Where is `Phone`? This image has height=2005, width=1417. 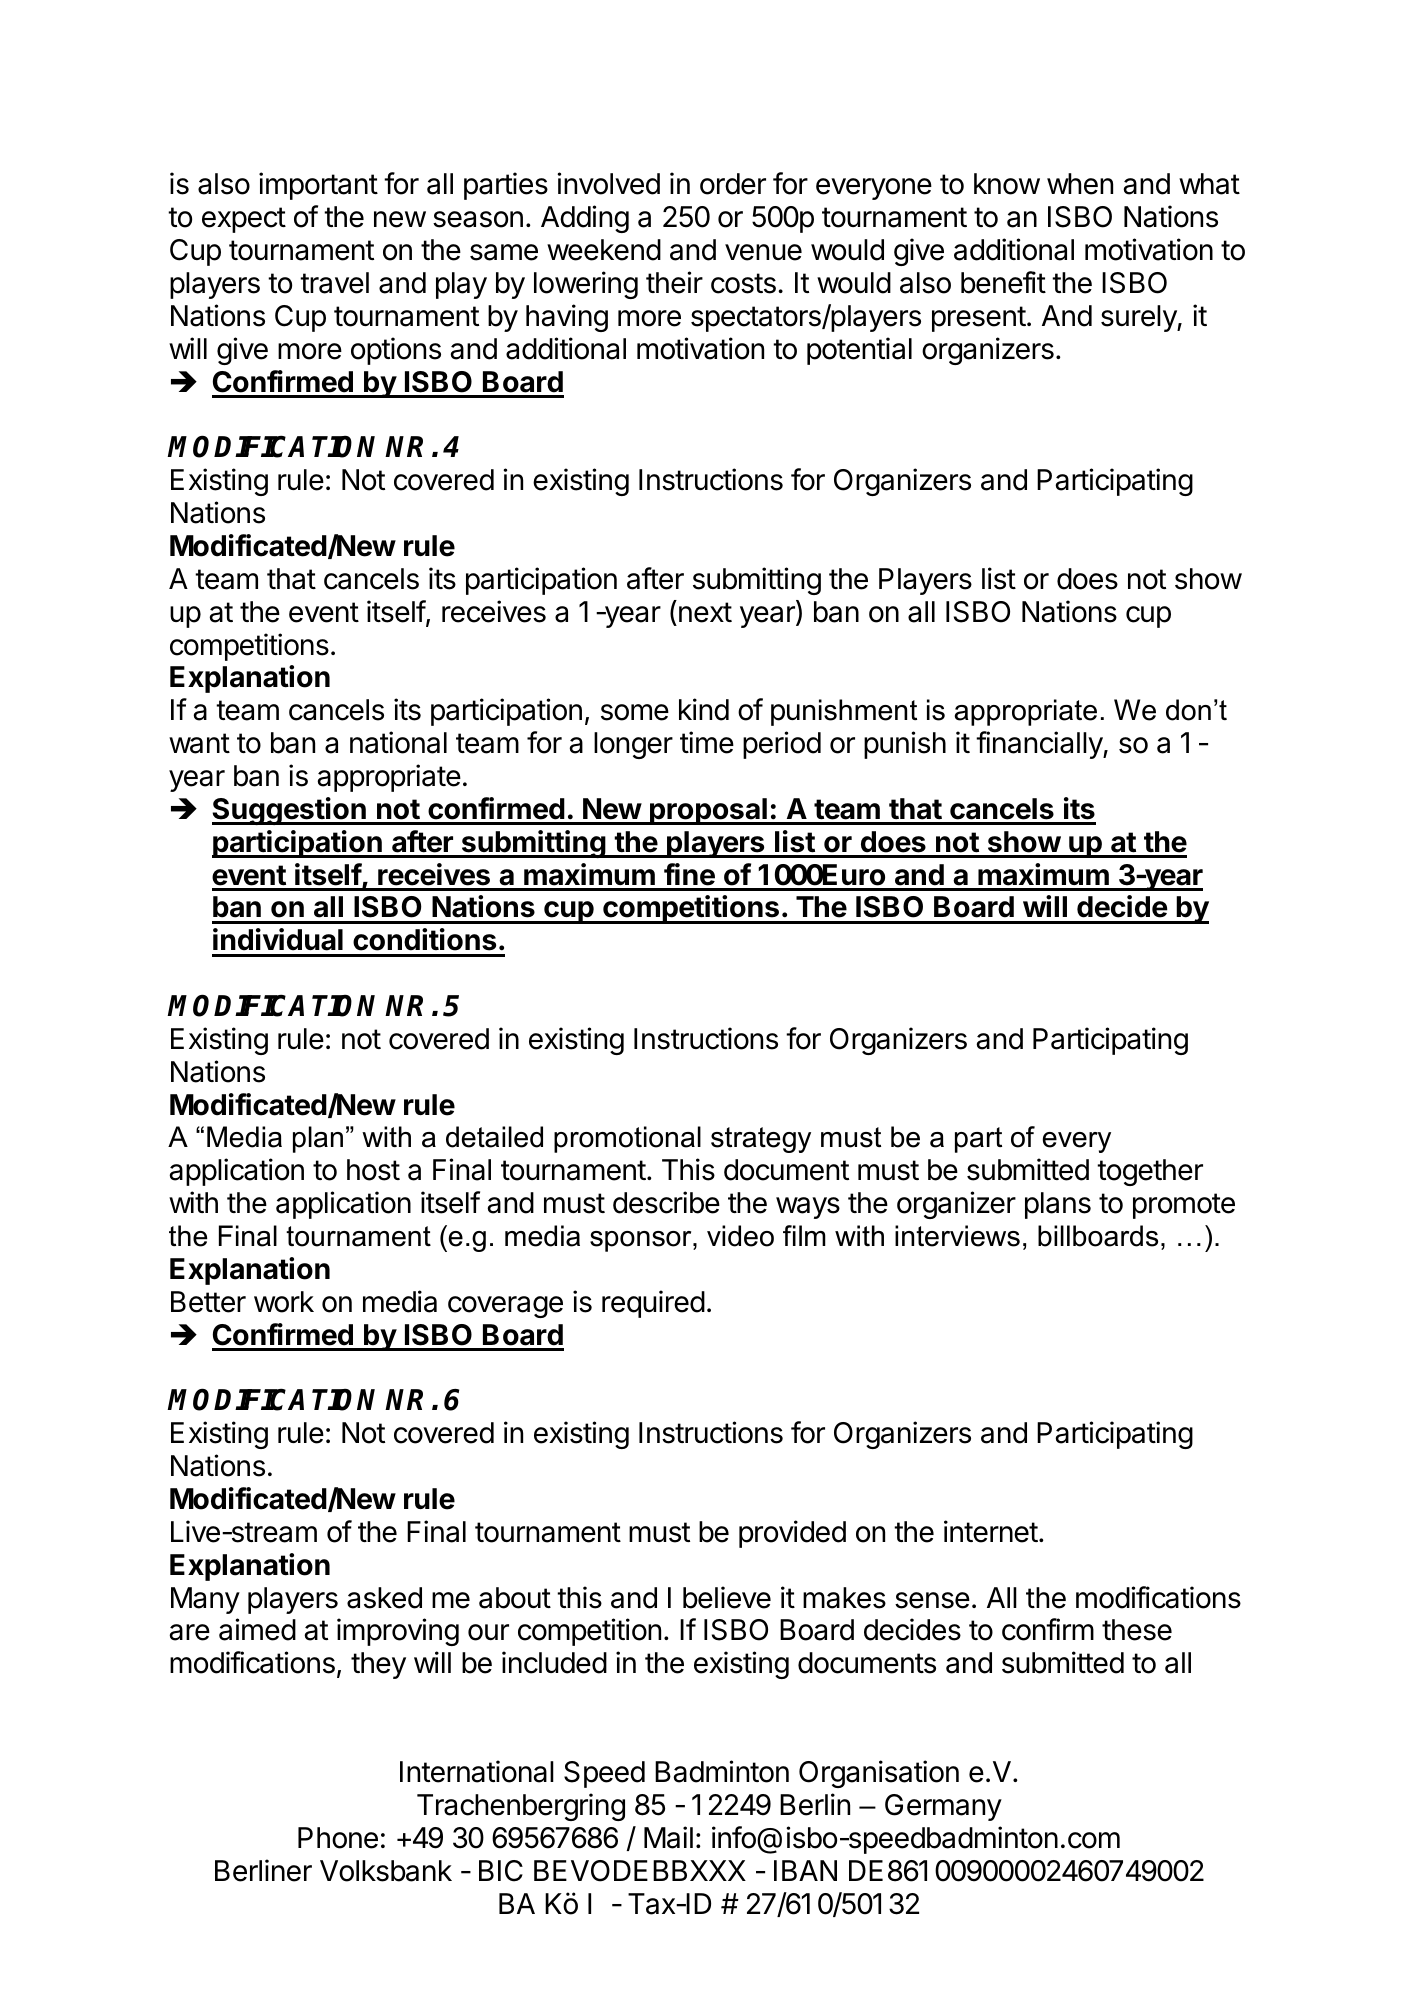
Phone is located at coordinates (338, 1838).
